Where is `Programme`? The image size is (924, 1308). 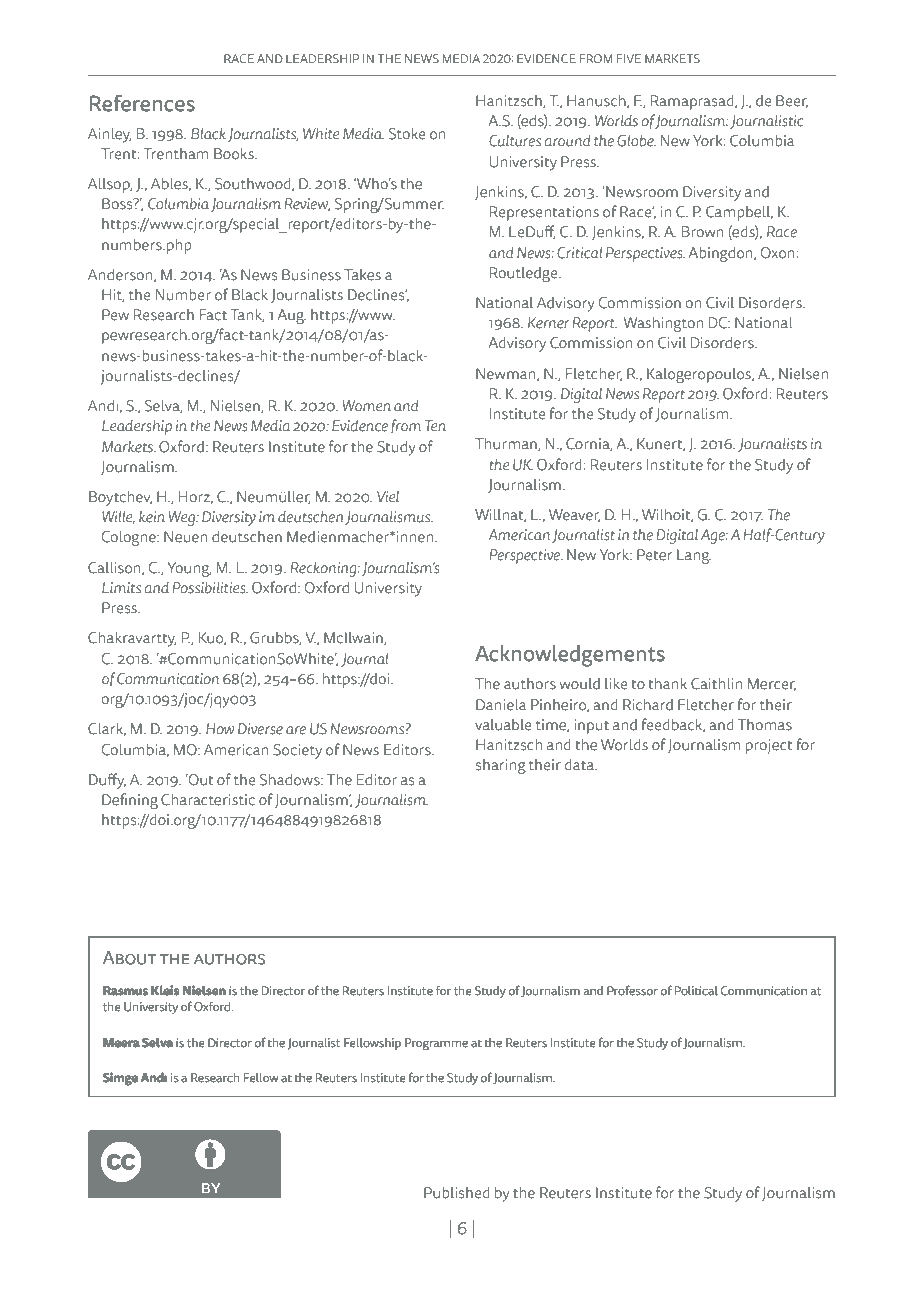
Programme is located at coordinates (436, 1044).
